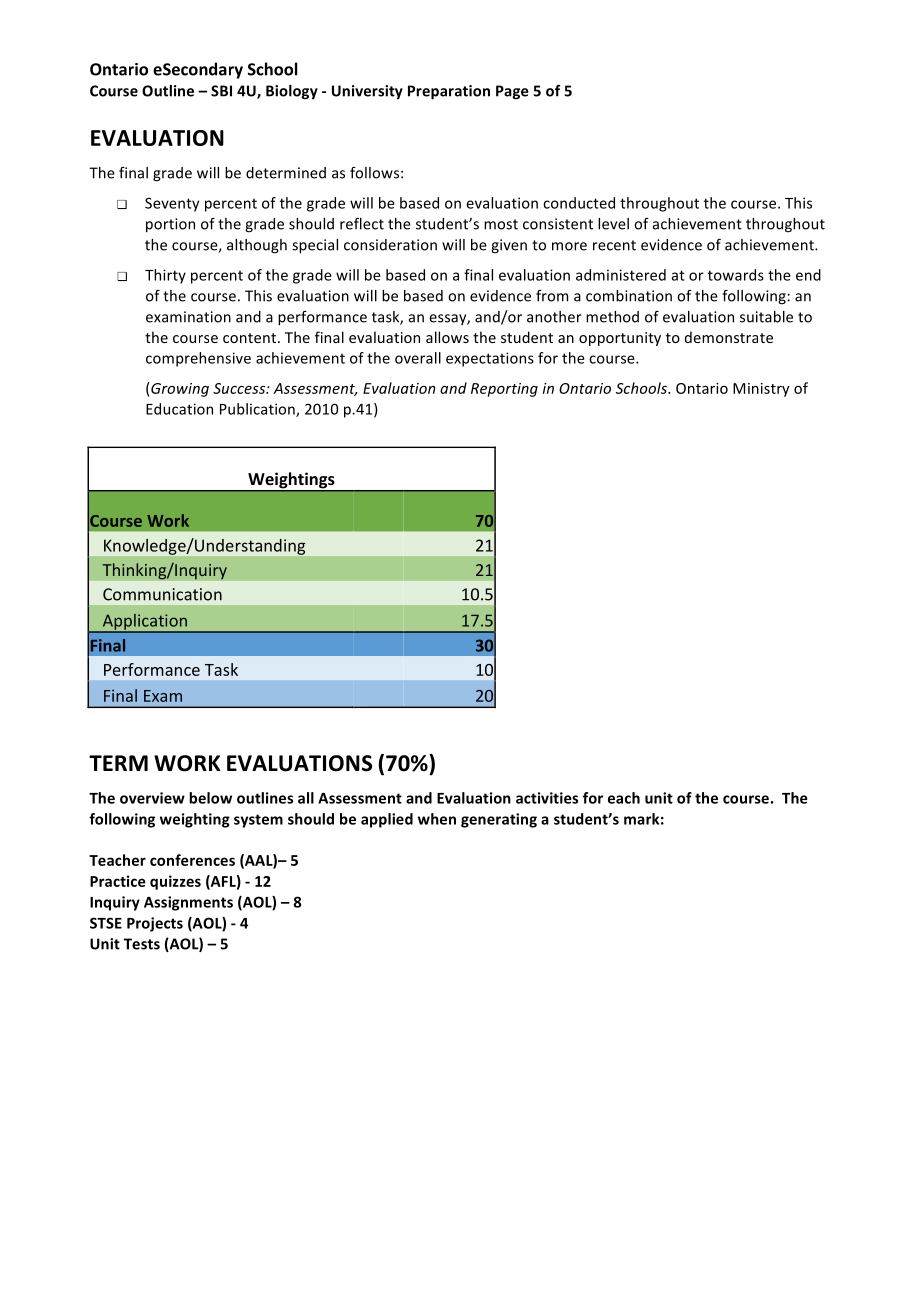 The width and height of the image is (924, 1308). Describe the element at coordinates (547, 798) in the image. I see `activities` at that location.
